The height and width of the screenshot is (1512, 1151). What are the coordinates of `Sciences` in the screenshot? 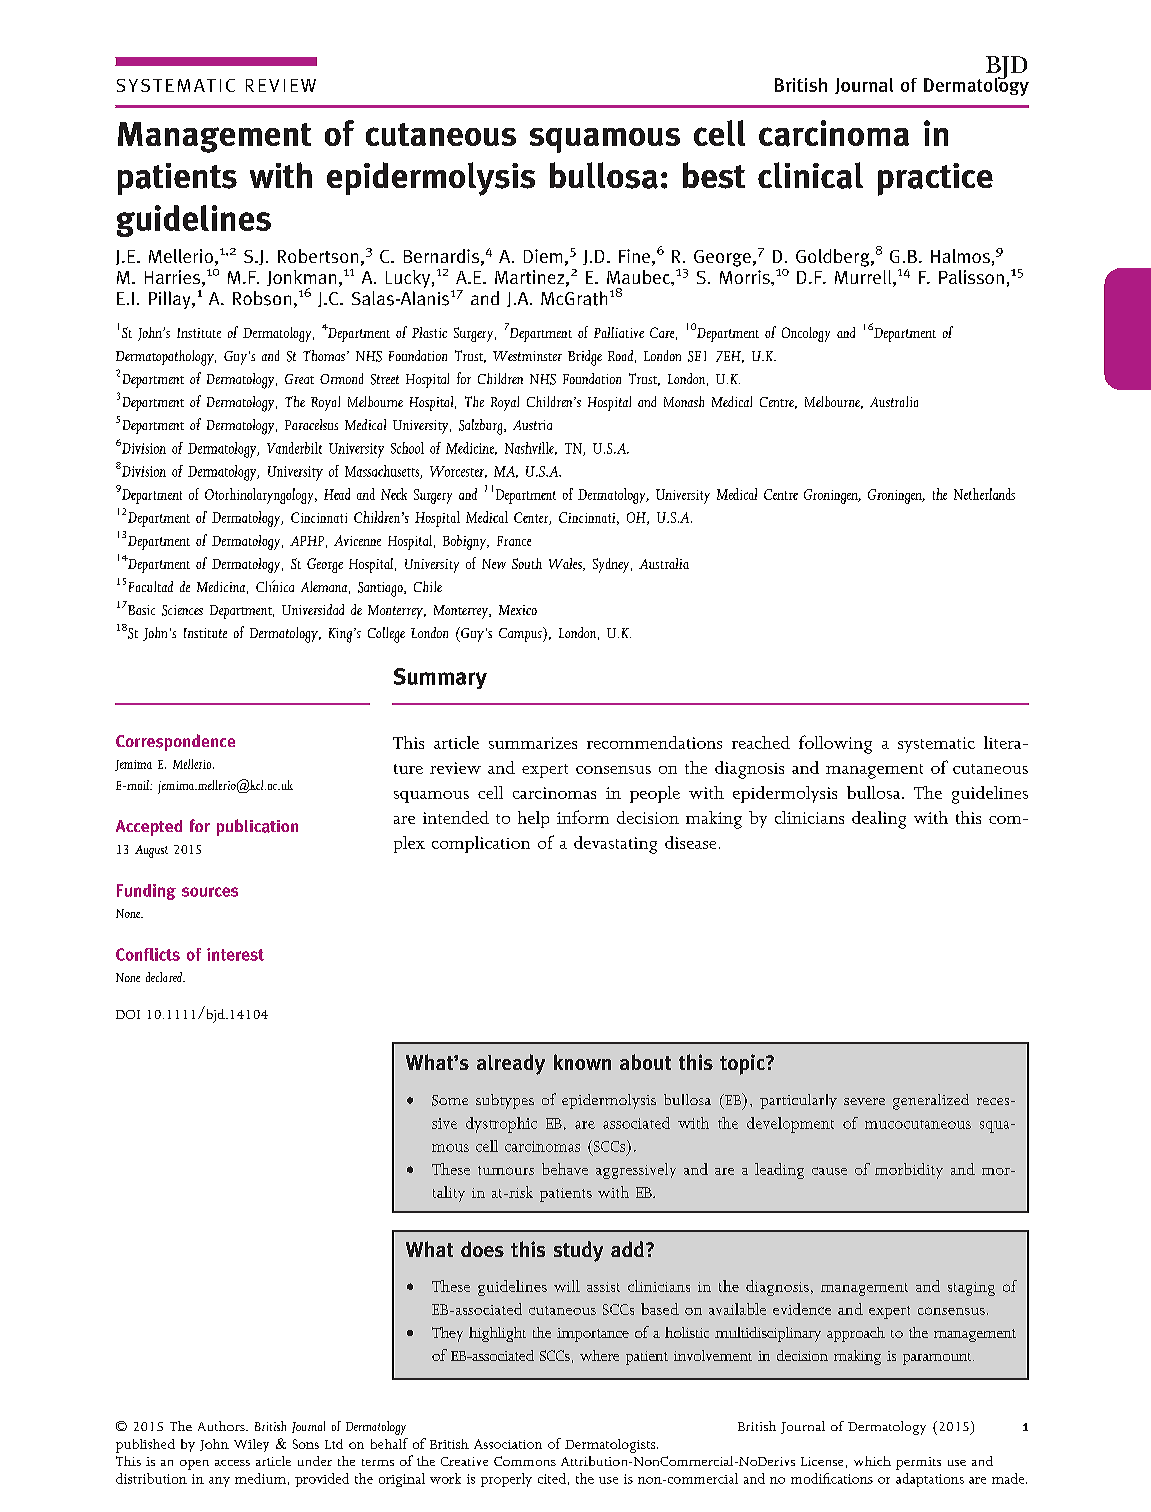 It's located at (182, 610).
